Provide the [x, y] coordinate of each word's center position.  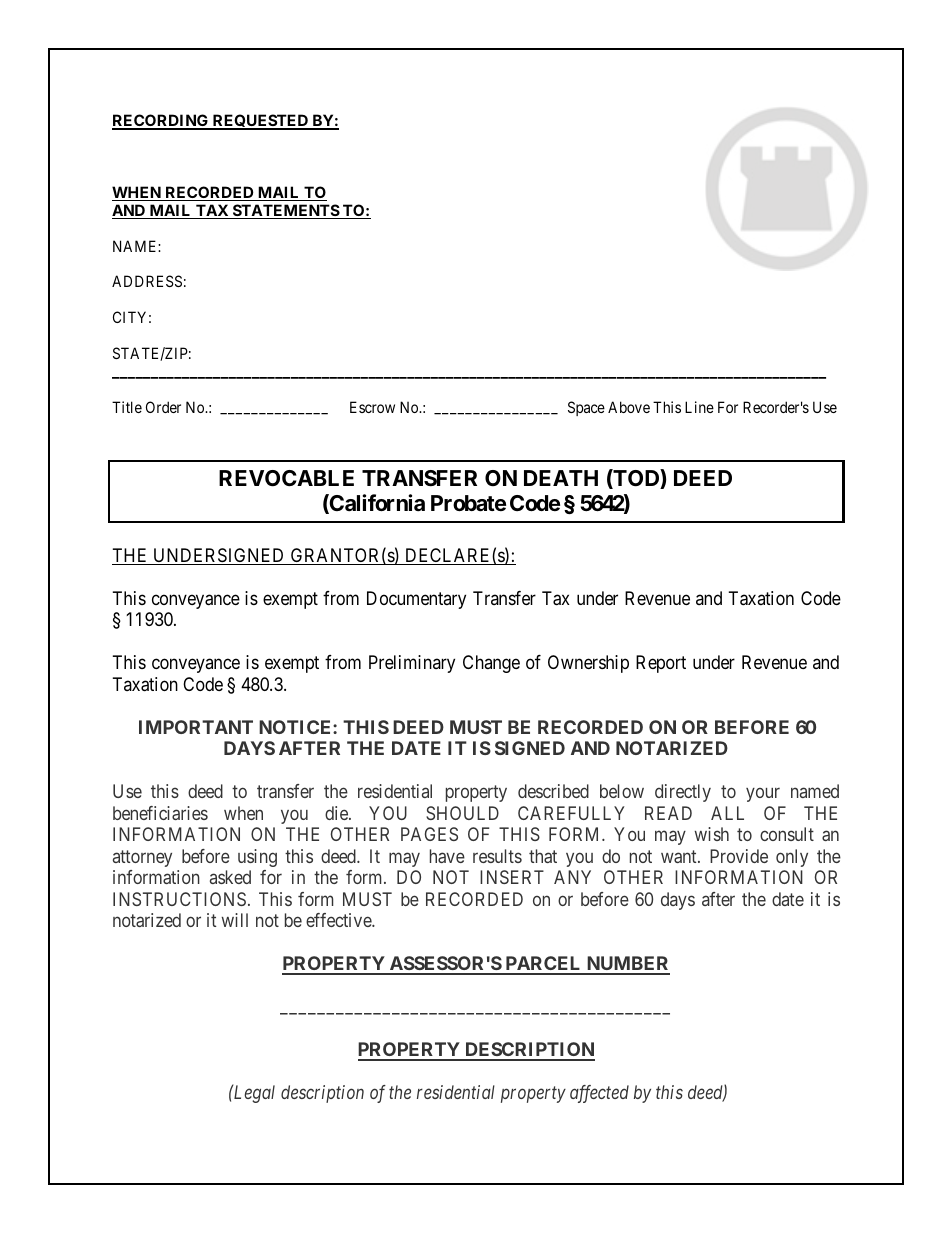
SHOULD [462, 813]
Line [699, 407]
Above [629, 407]
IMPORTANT [196, 727]
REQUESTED [260, 122]
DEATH [561, 478]
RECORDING [161, 121]
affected [599, 1094]
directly [683, 793]
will [235, 920]
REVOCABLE [286, 478]
